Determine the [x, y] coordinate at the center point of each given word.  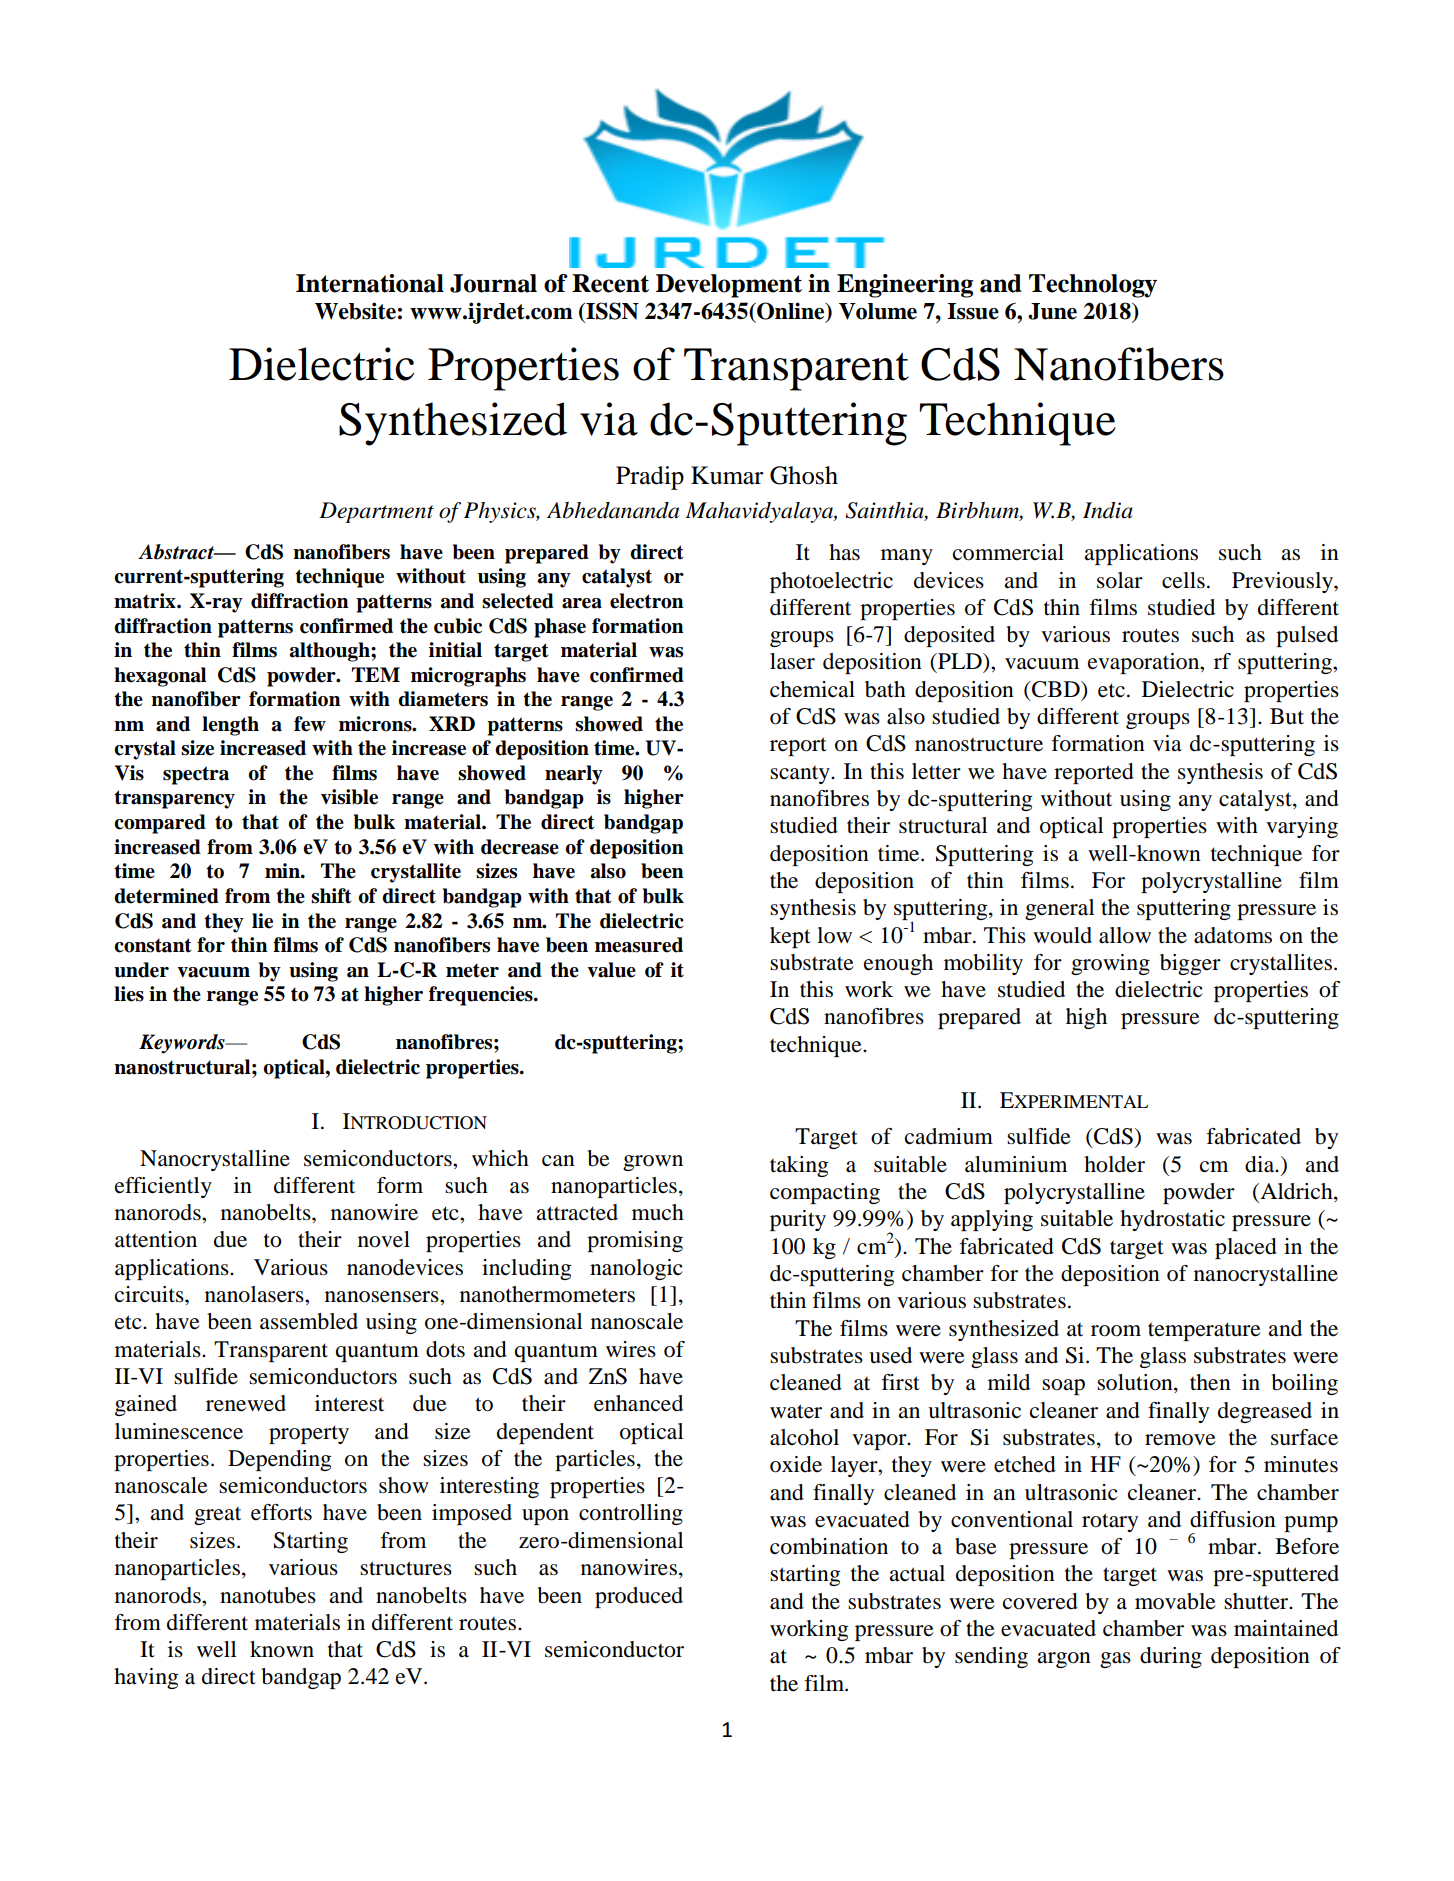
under [141, 970]
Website [355, 311]
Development [729, 286]
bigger [1190, 964]
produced [639, 1597]
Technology [1093, 286]
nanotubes [268, 1595]
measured [639, 945]
